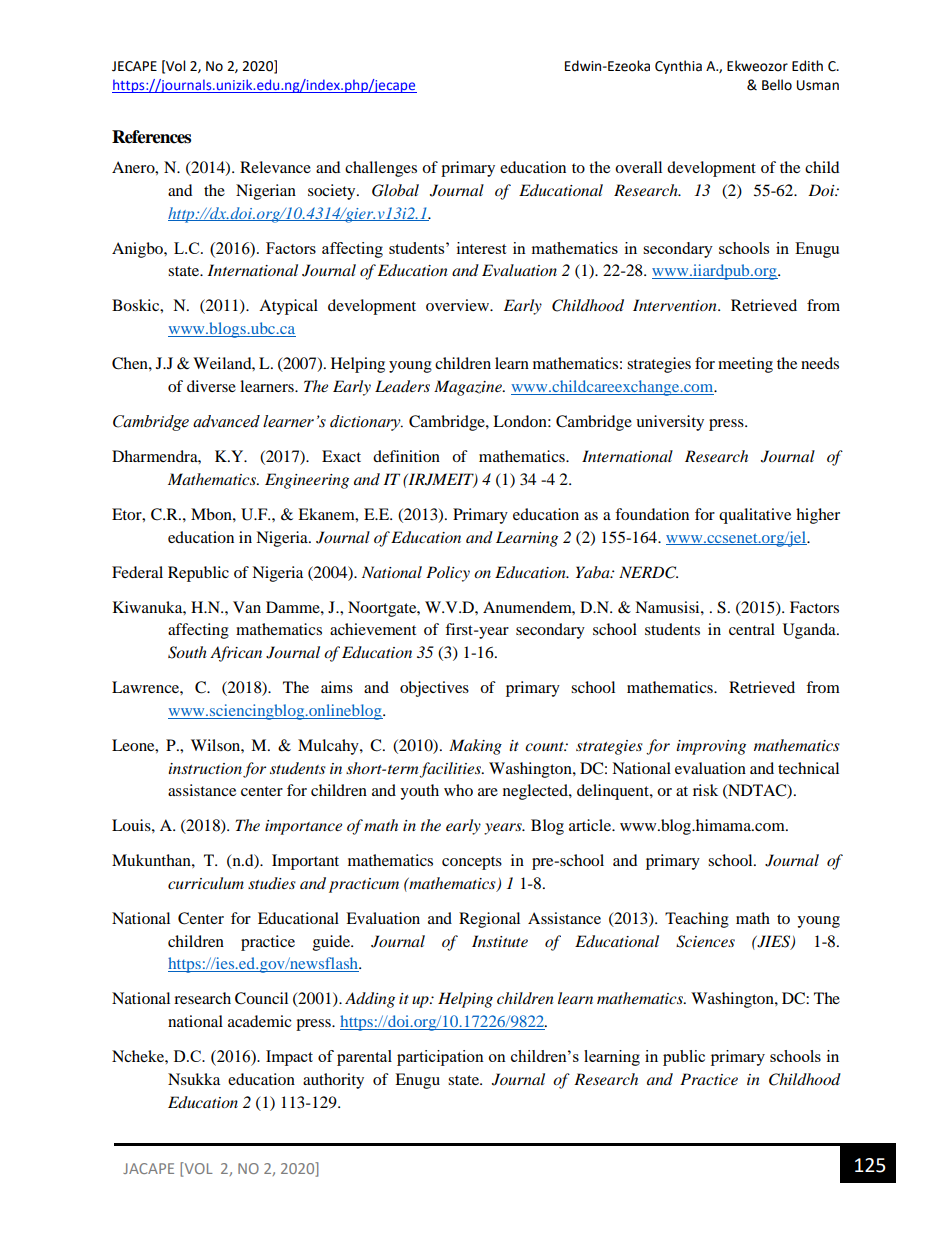 The width and height of the screenshot is (952, 1233). Describe the element at coordinates (151, 137) in the screenshot. I see `References` at that location.
